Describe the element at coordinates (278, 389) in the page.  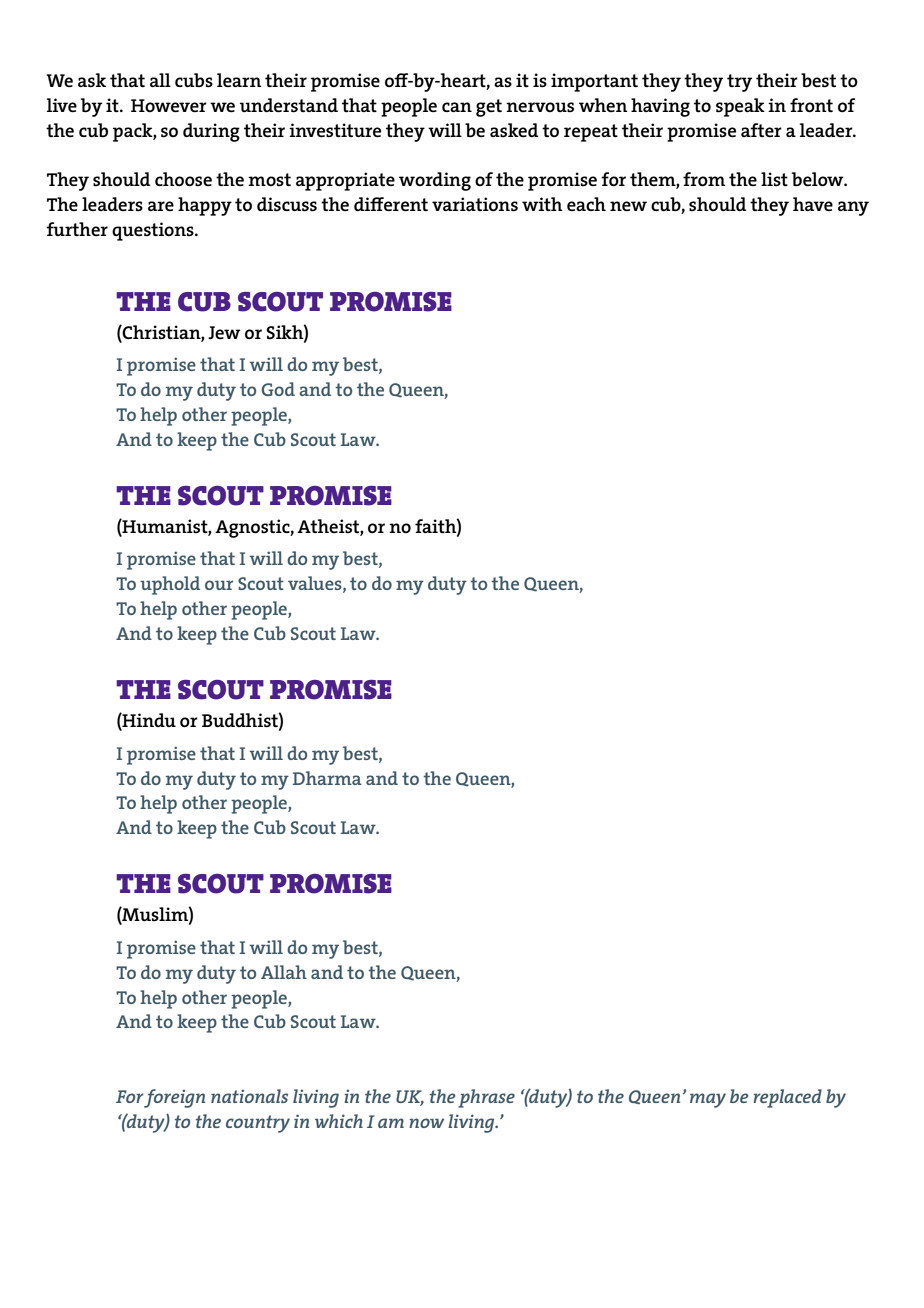
I see `God` at that location.
